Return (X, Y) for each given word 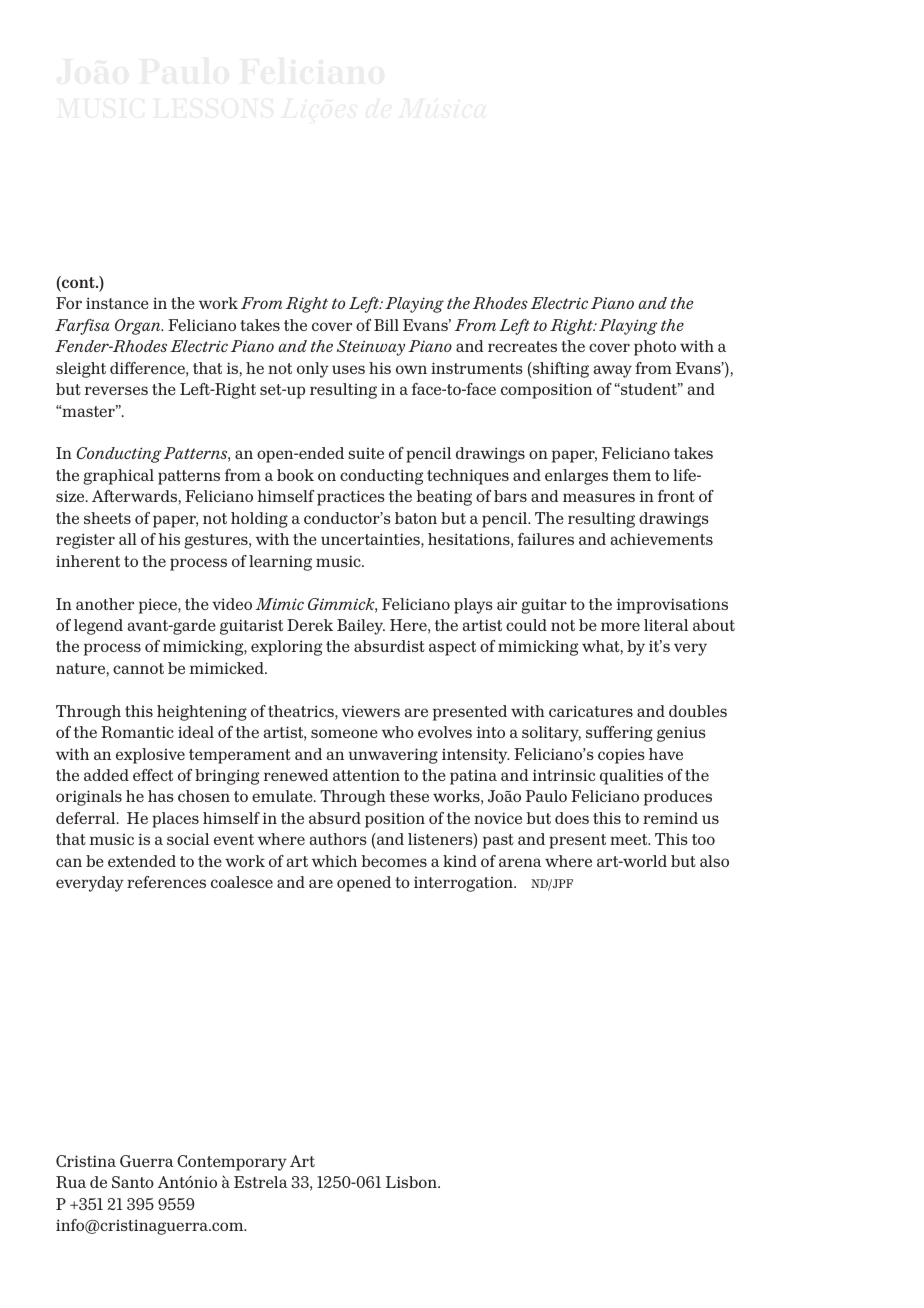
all (128, 539)
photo (655, 348)
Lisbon (412, 1182)
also (714, 861)
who (398, 732)
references (166, 882)
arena (520, 862)
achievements (662, 539)
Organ (139, 327)
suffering (619, 734)
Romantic (137, 732)
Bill (386, 325)
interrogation (464, 884)
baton (416, 518)
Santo (133, 1182)
